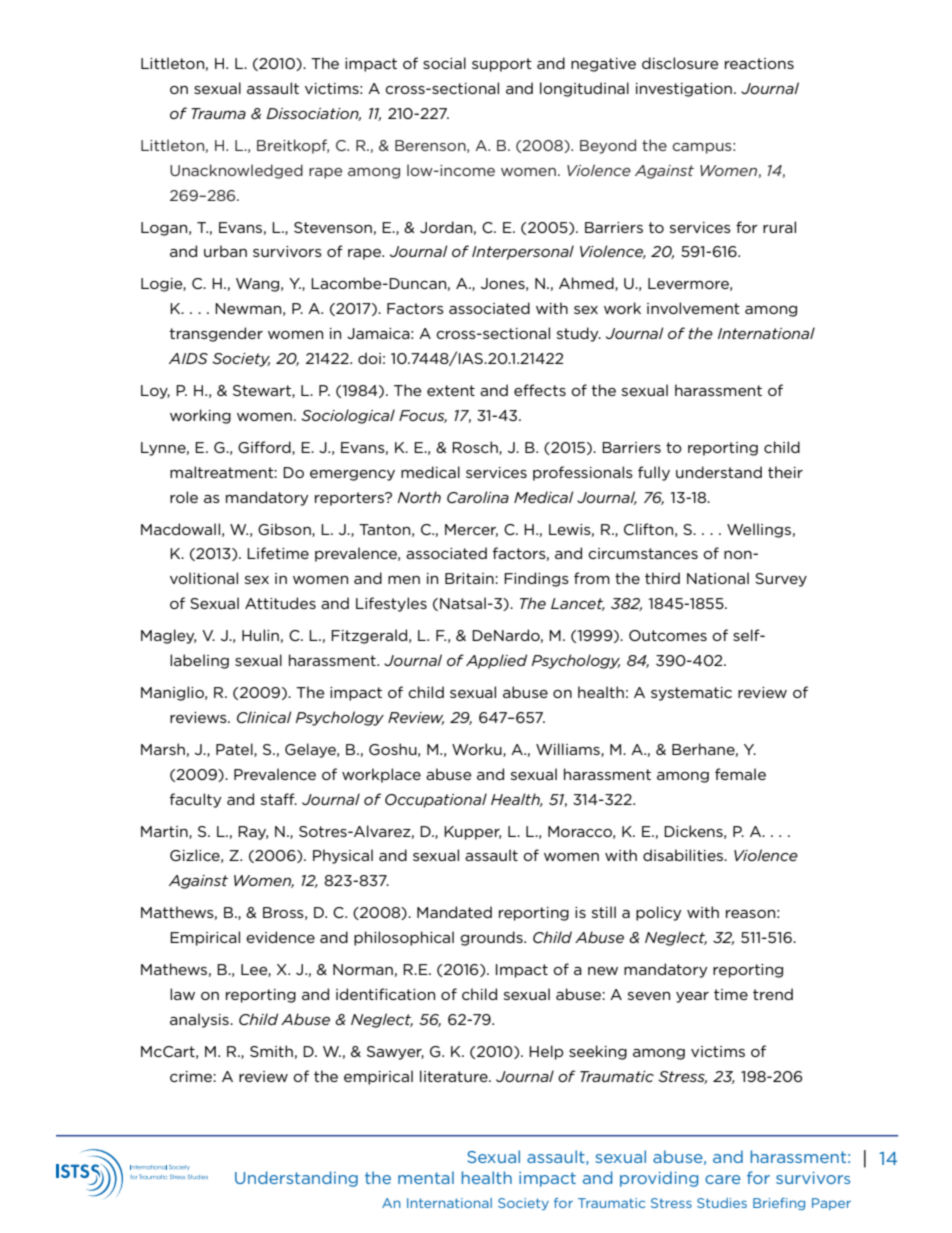 The height and width of the screenshot is (1233, 952). Describe the element at coordinates (723, 1179) in the screenshot. I see `care` at that location.
